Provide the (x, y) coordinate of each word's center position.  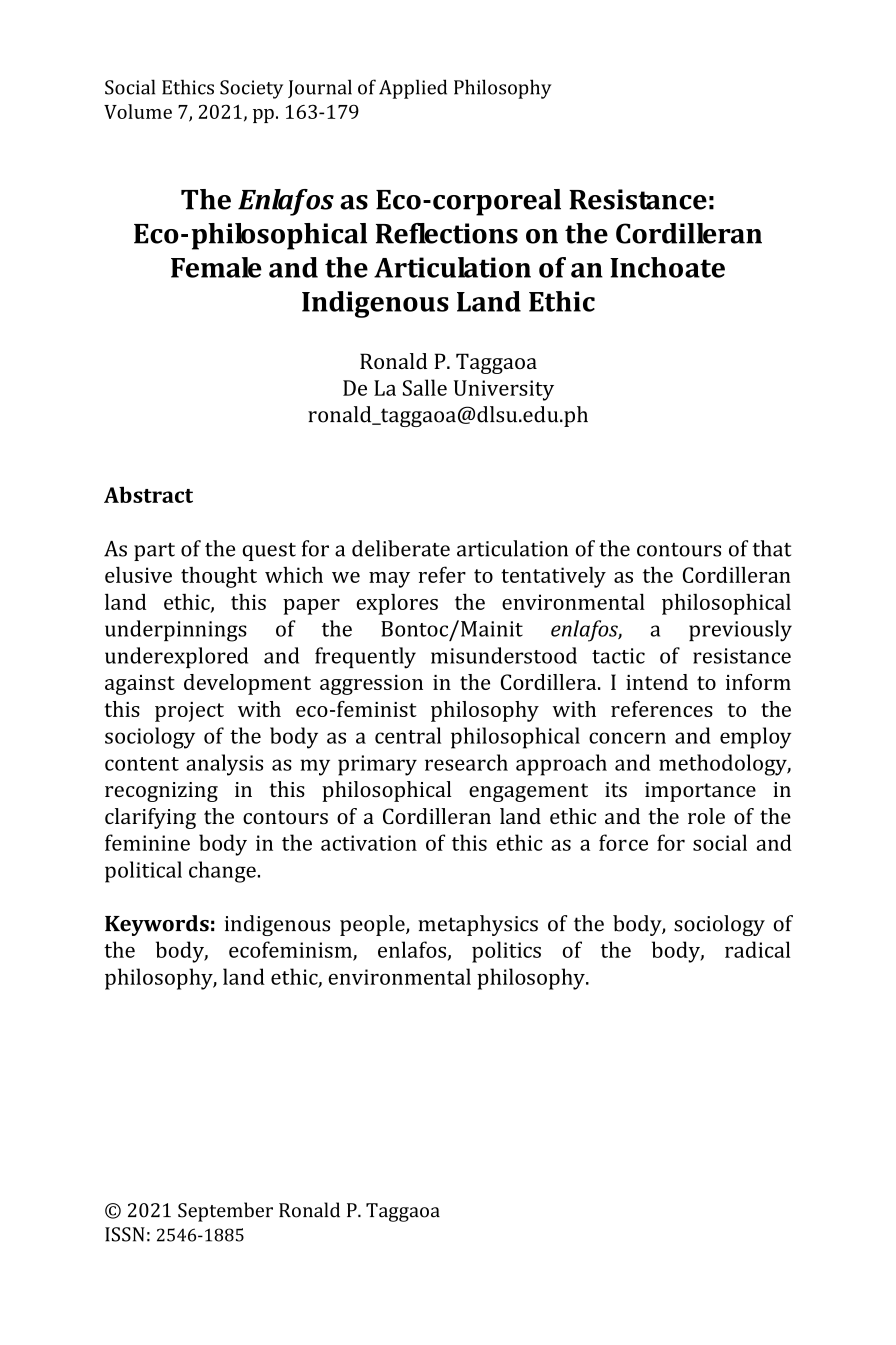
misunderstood (504, 655)
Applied (413, 89)
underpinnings (176, 631)
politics (506, 952)
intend (657, 682)
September (225, 1212)
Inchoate (667, 267)
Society (251, 89)
